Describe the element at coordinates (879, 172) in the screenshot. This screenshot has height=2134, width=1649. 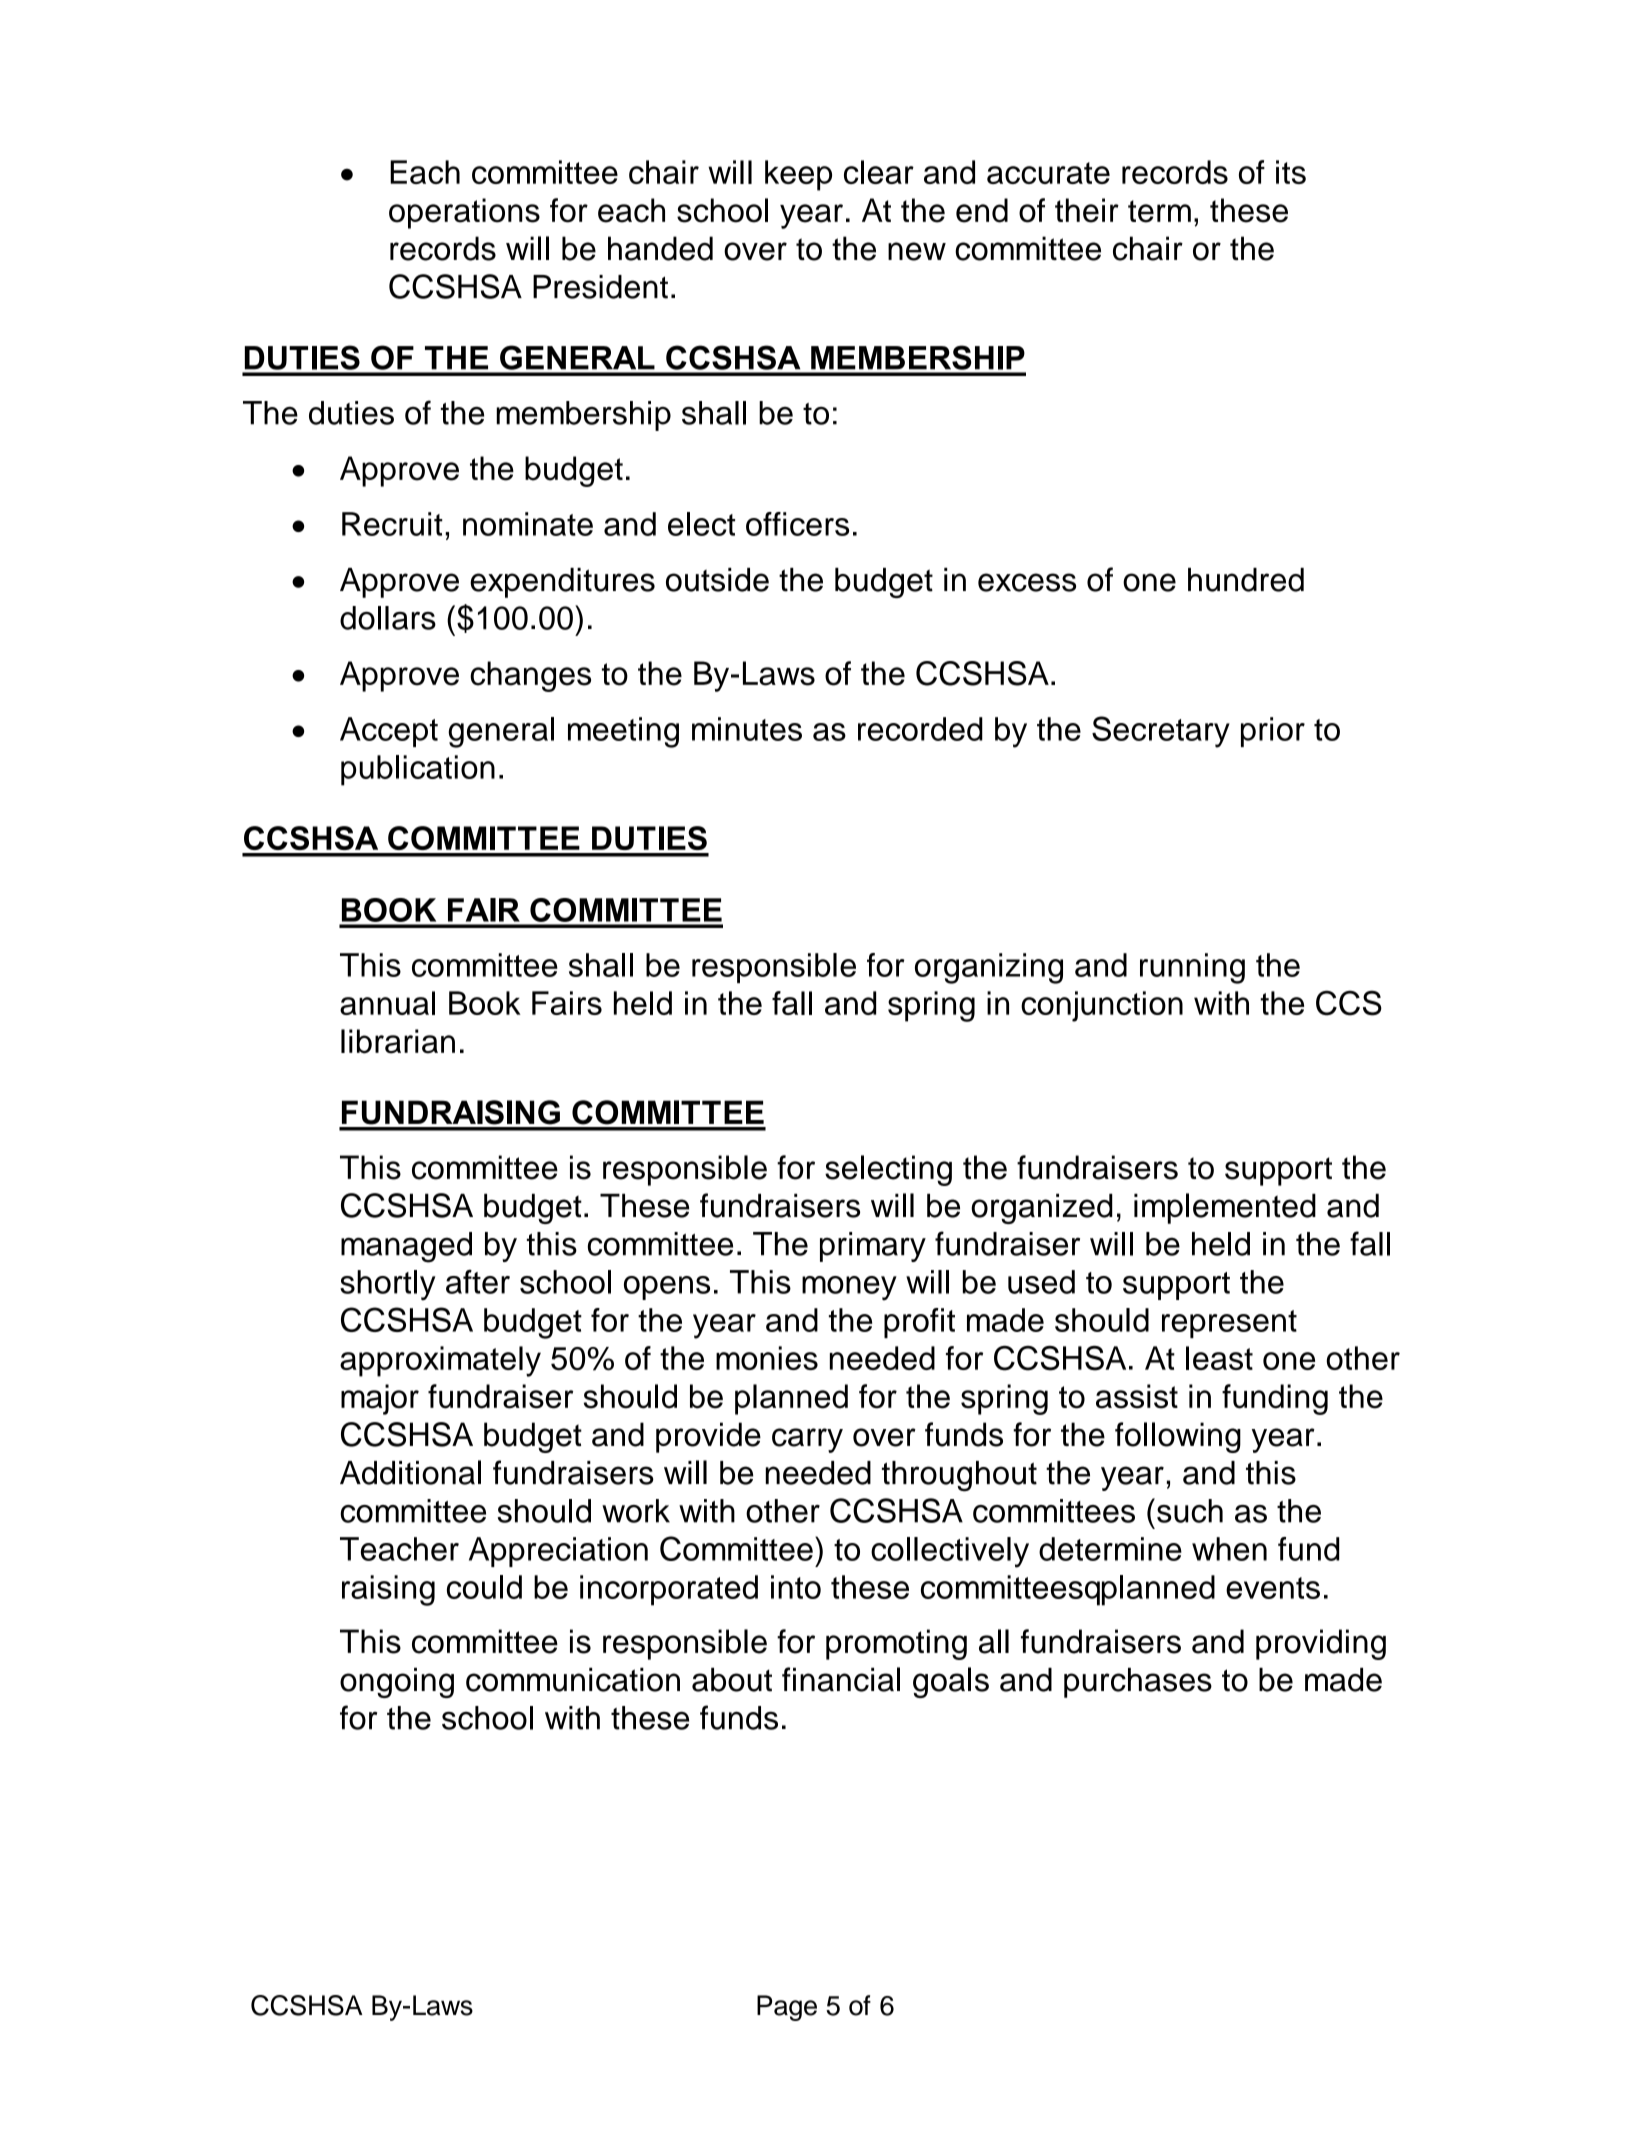
I see `clear` at that location.
